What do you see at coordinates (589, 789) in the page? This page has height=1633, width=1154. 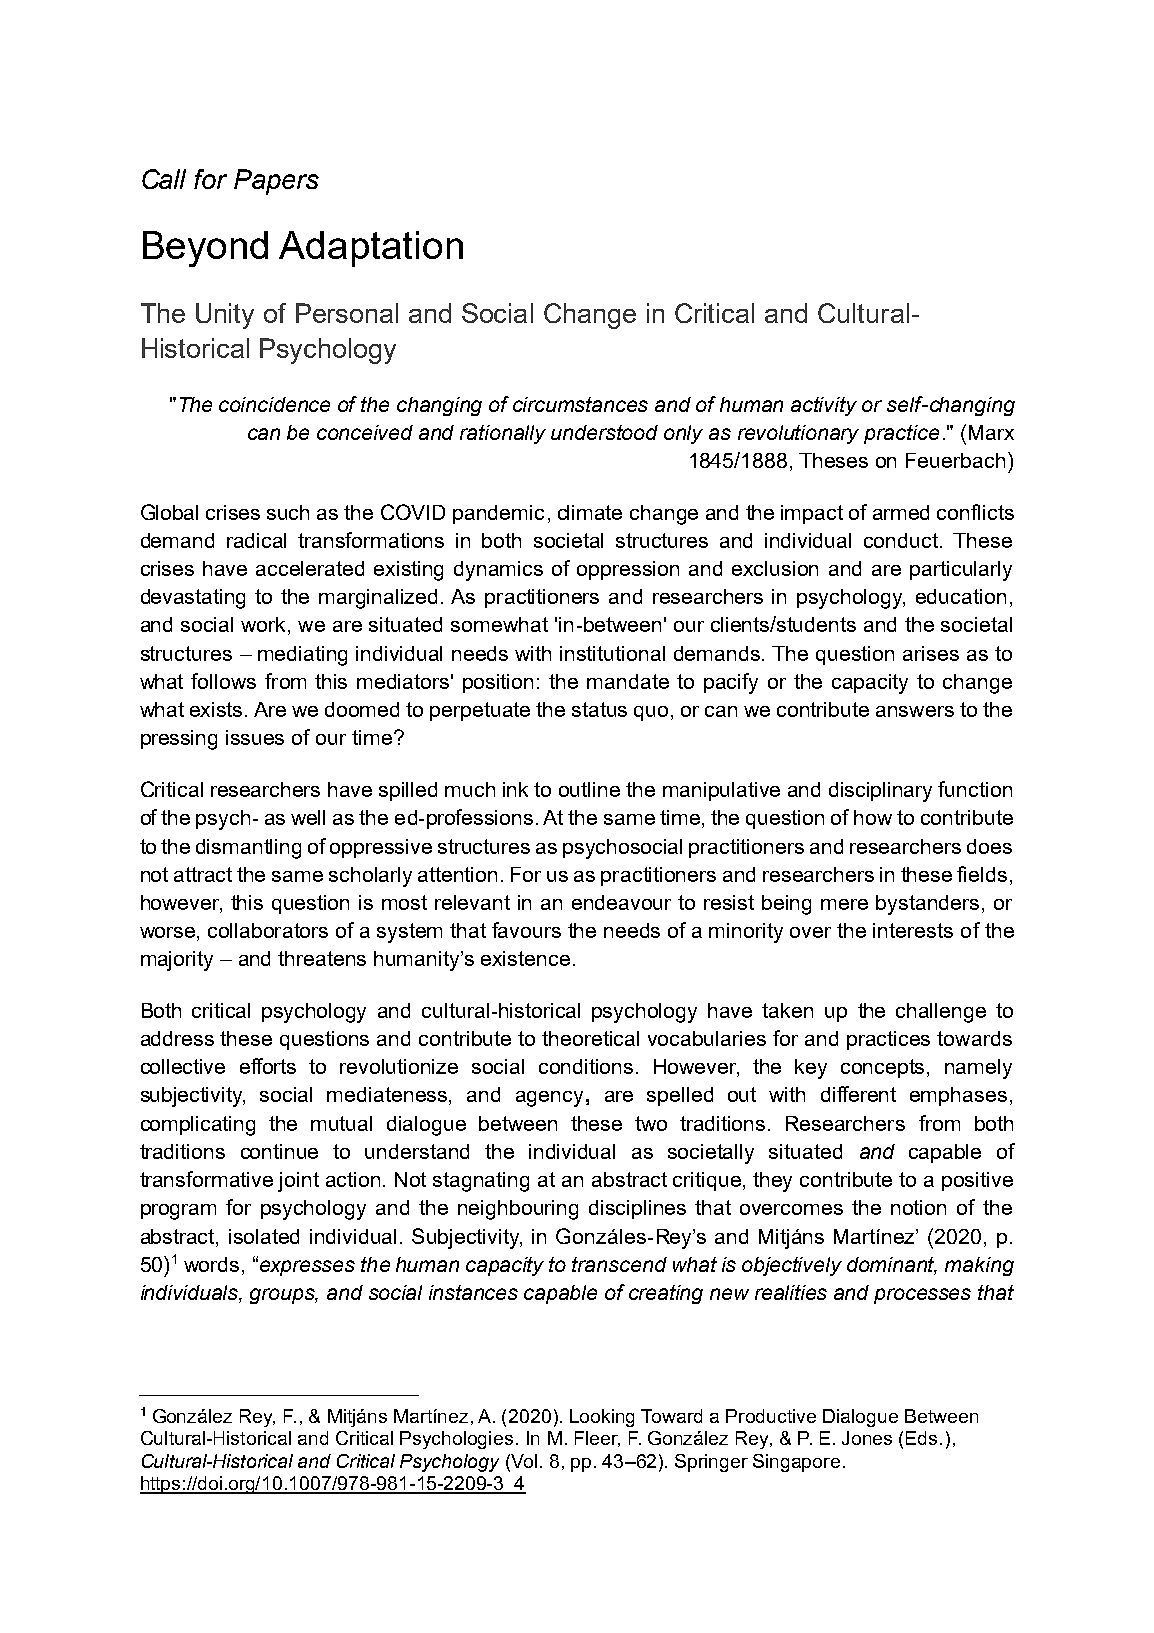 I see `outline` at bounding box center [589, 789].
